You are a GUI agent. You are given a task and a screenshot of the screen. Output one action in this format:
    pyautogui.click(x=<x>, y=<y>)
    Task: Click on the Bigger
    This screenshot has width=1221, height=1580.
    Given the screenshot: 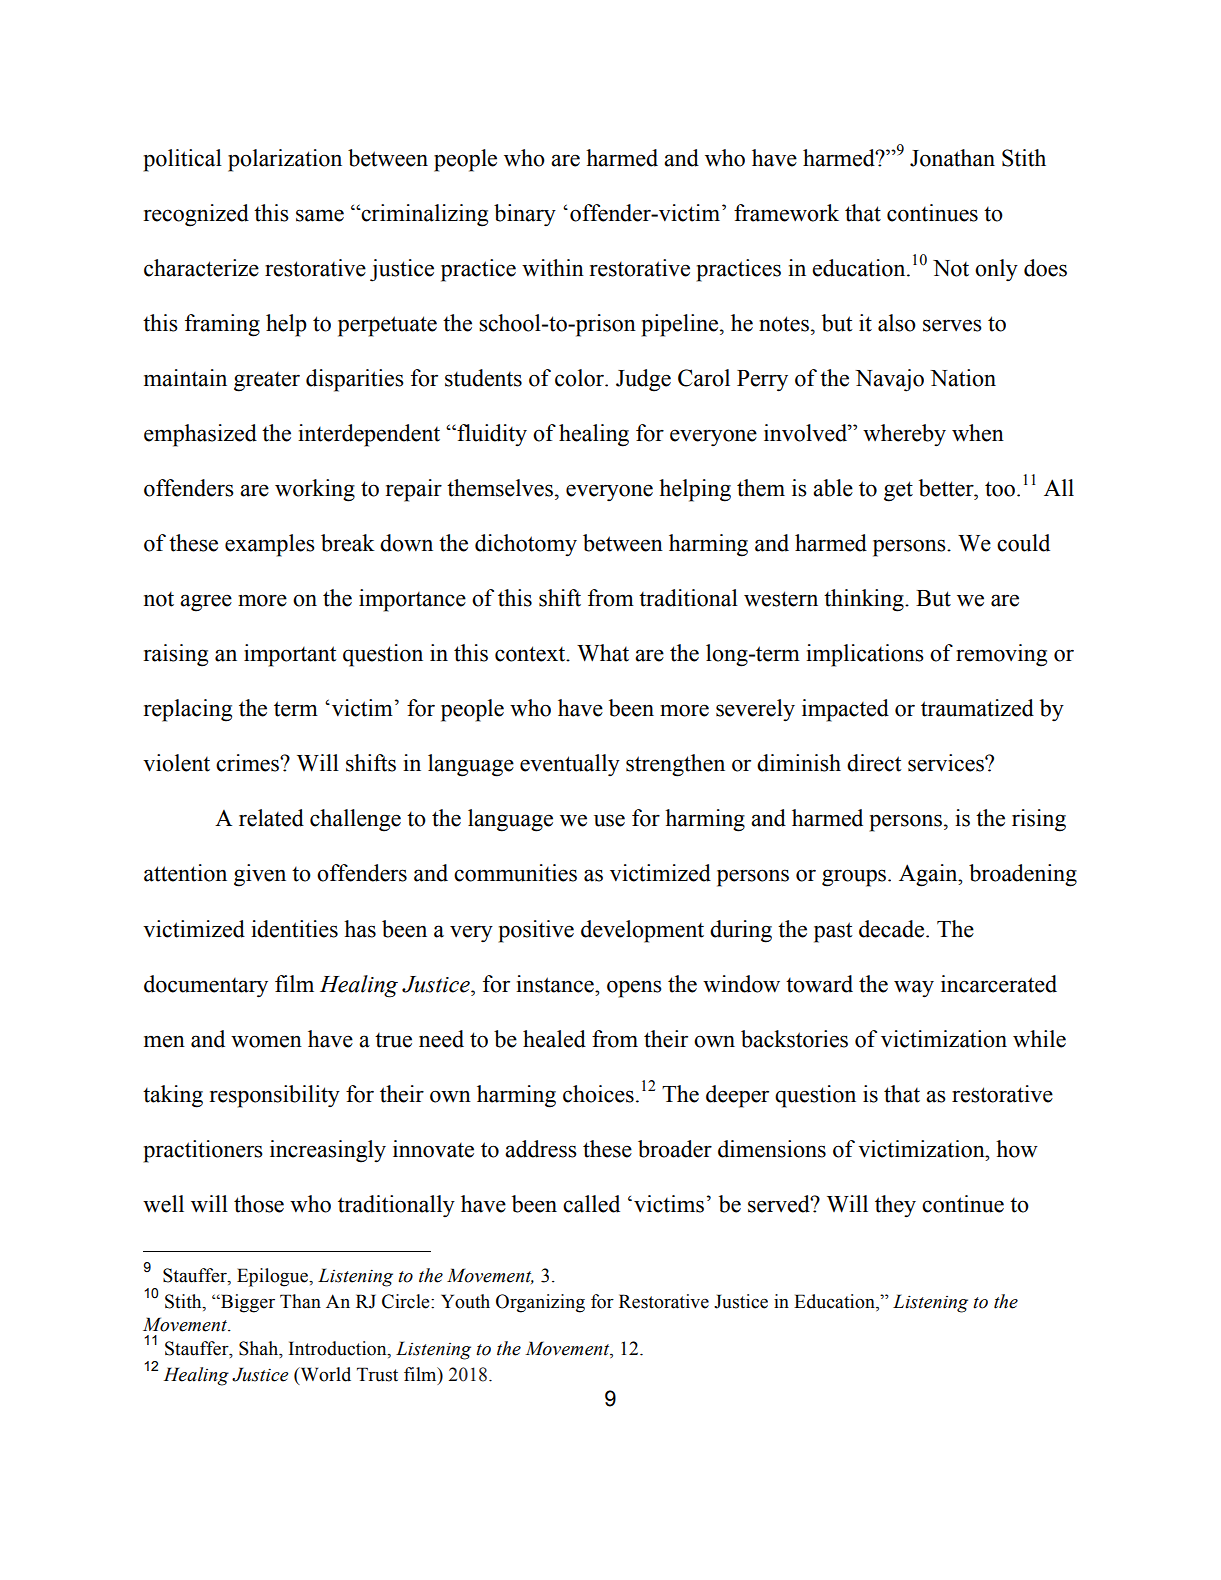 What is the action you would take?
    pyautogui.click(x=247, y=1303)
